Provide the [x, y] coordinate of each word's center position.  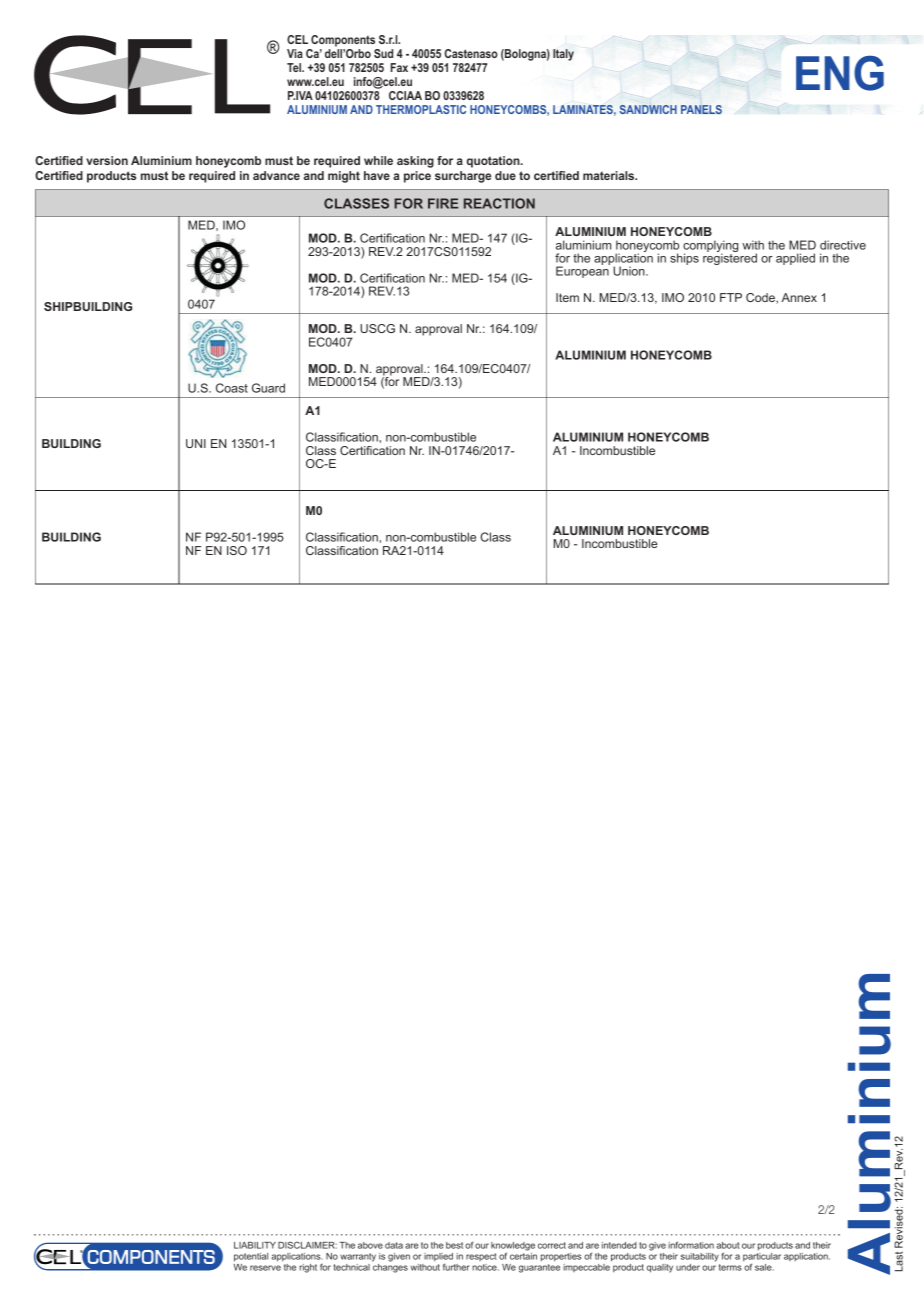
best [454, 1245]
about [728, 1245]
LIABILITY [255, 1245]
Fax [399, 67]
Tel [295, 67]
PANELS [701, 109]
